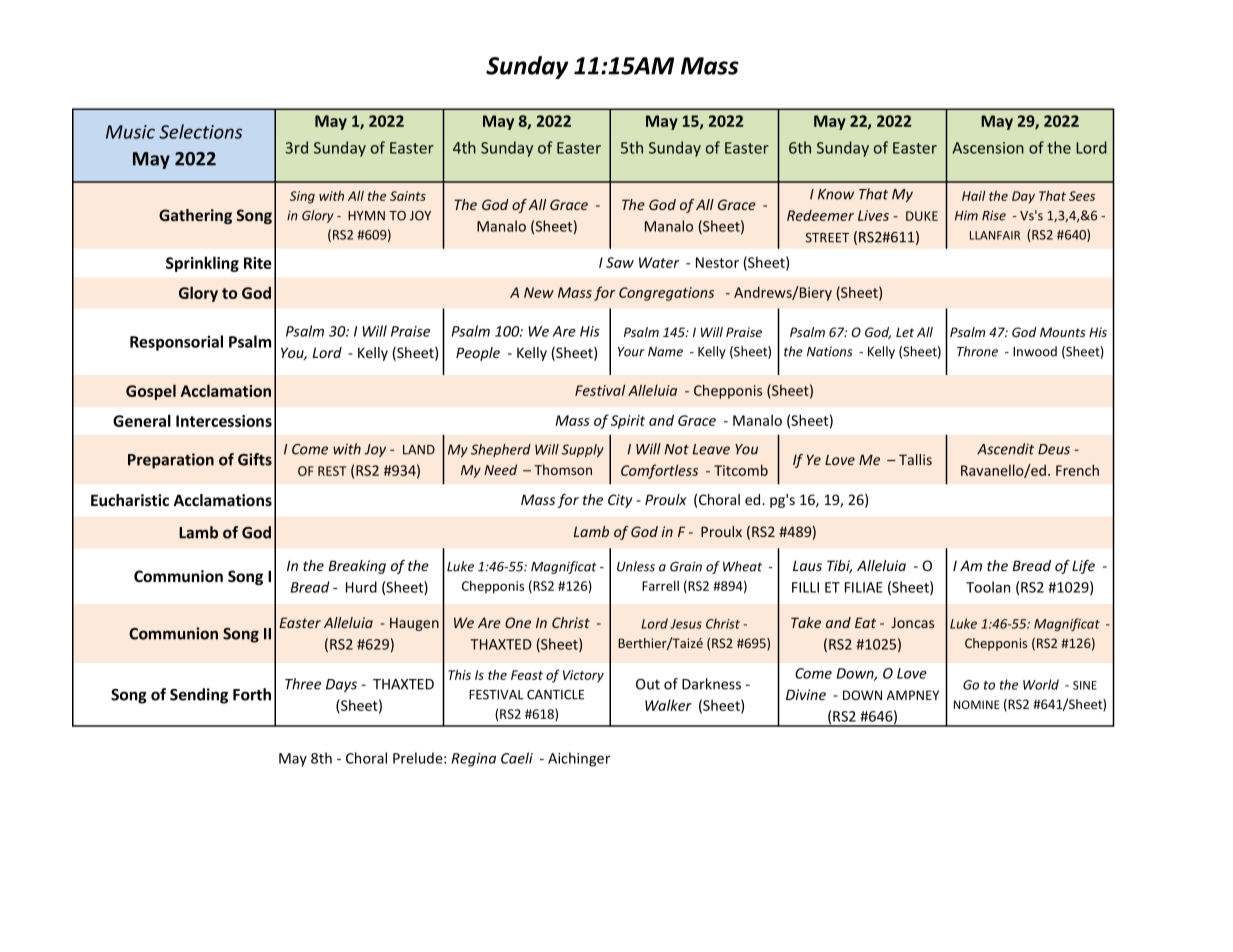 Image resolution: width=1233 pixels, height=952 pixels. Describe the element at coordinates (620, 262) in the screenshot. I see `Saw` at that location.
